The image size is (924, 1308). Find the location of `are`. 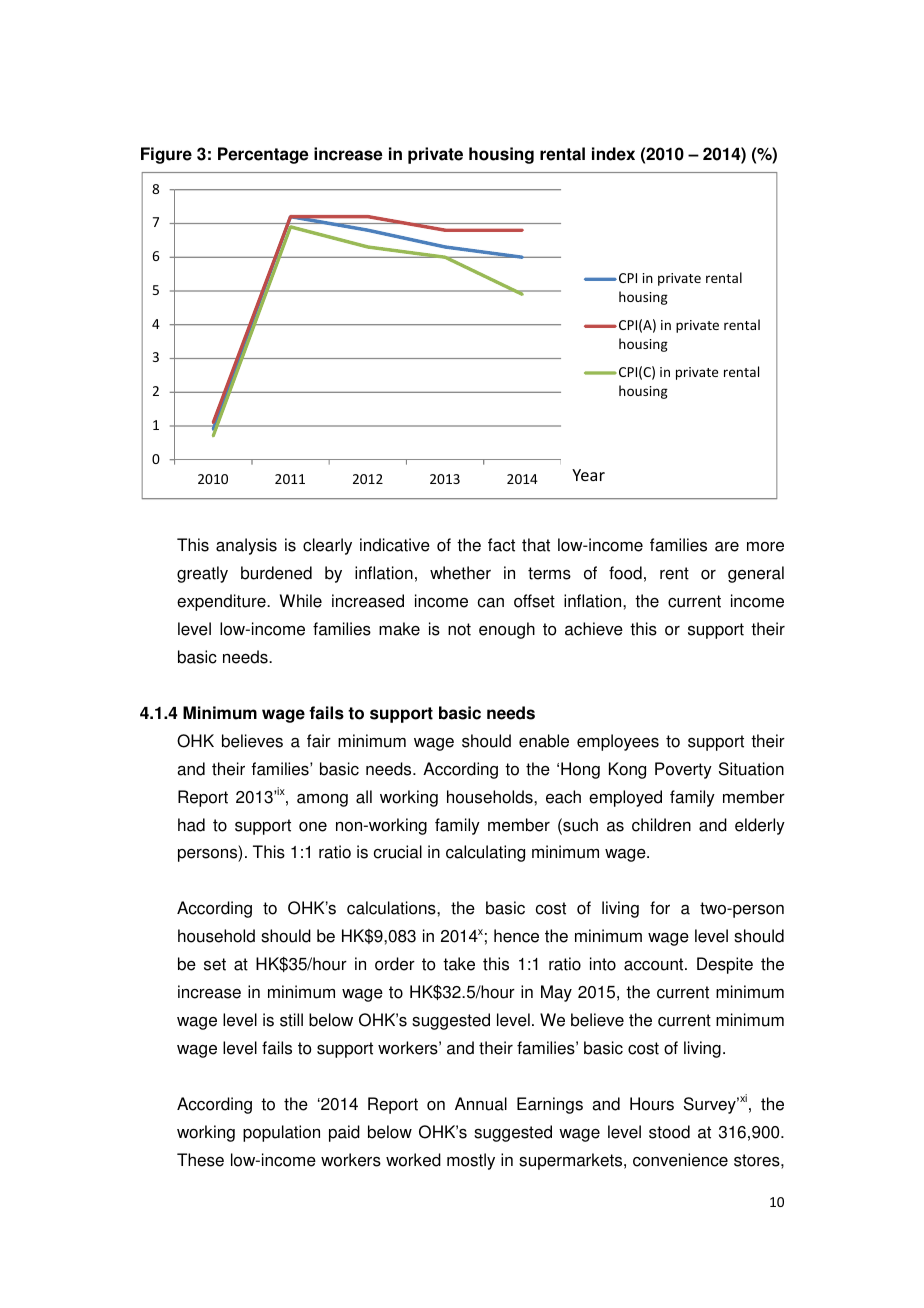

are is located at coordinates (727, 546).
